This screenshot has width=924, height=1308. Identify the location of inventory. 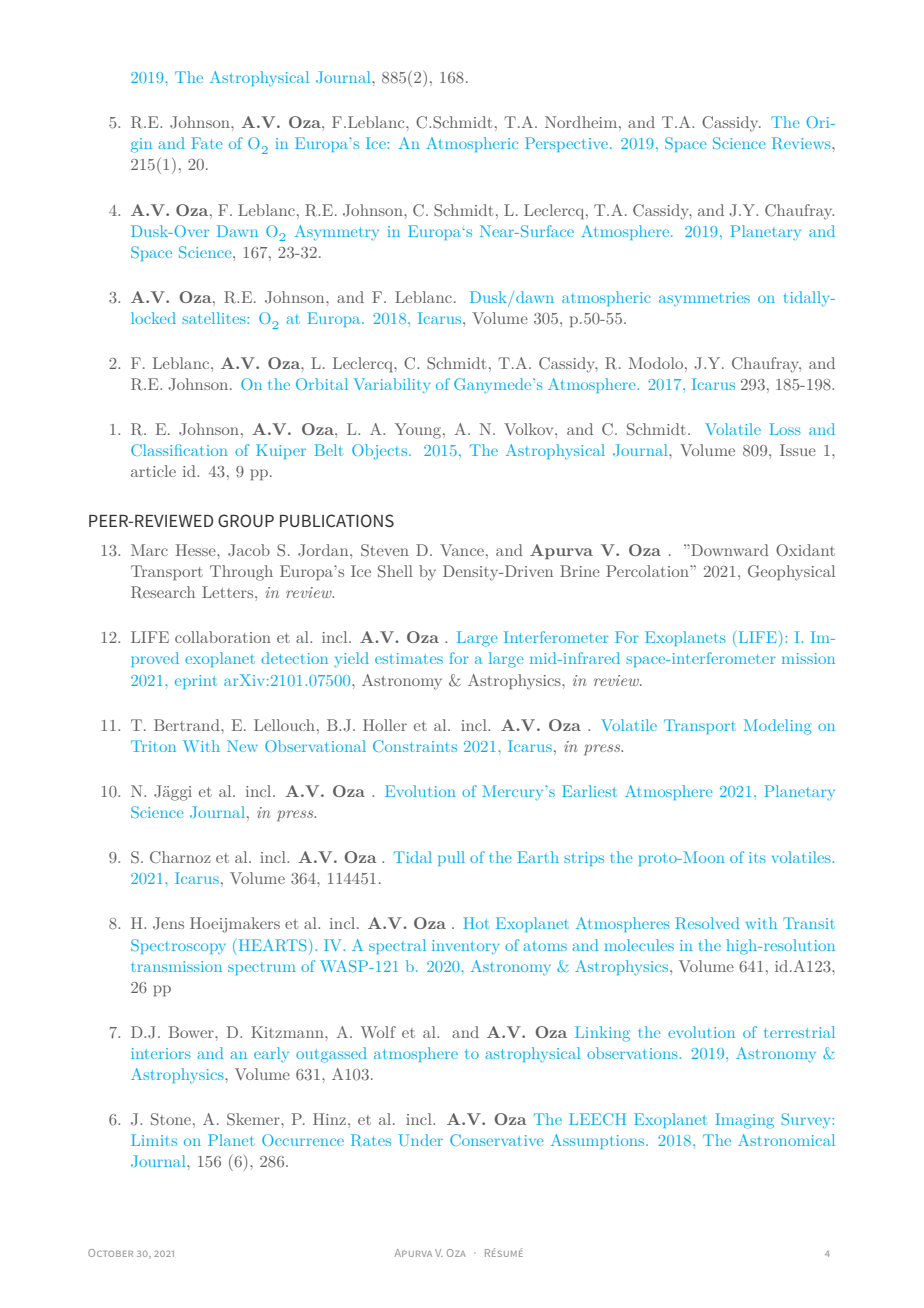
(465, 947).
